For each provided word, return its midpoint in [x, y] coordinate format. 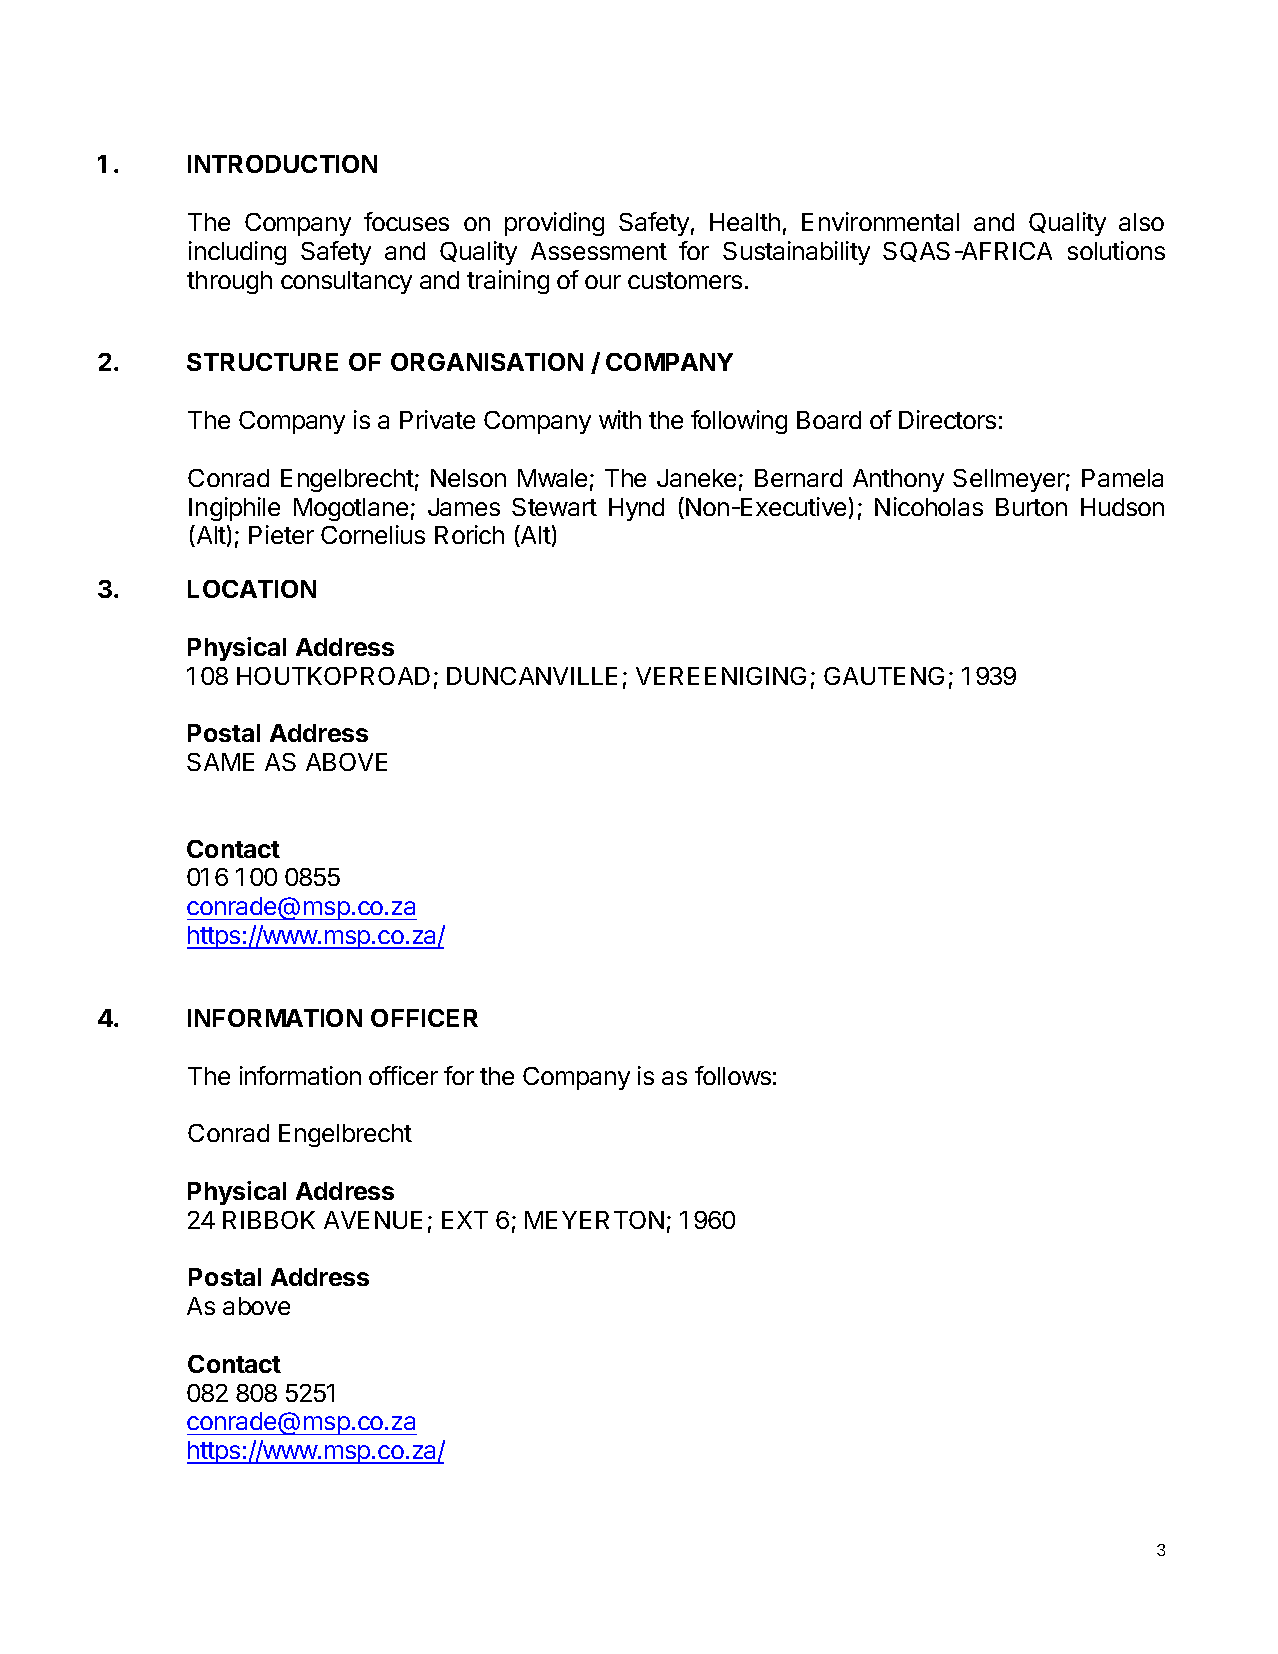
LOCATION [252, 589]
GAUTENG [884, 676]
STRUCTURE [262, 362]
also [1141, 222]
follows [733, 1075]
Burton [1031, 507]
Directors [947, 419]
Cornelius [373, 534]
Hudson [1122, 507]
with [620, 419]
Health [745, 222]
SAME [220, 762]
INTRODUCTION [282, 164]
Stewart [554, 507]
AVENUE [373, 1220]
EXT [465, 1220]
